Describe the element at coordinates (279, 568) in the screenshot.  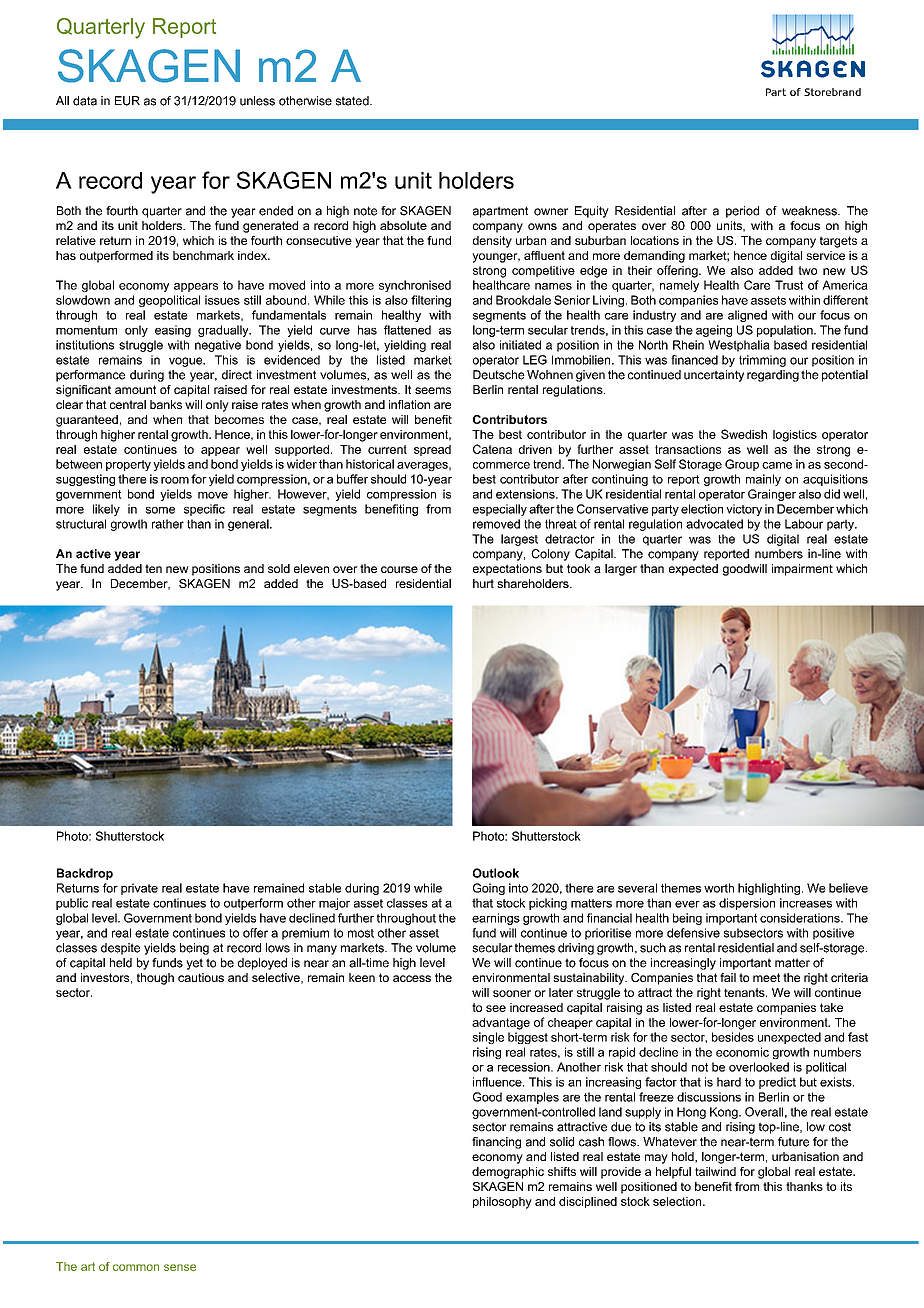
I see `sold` at that location.
